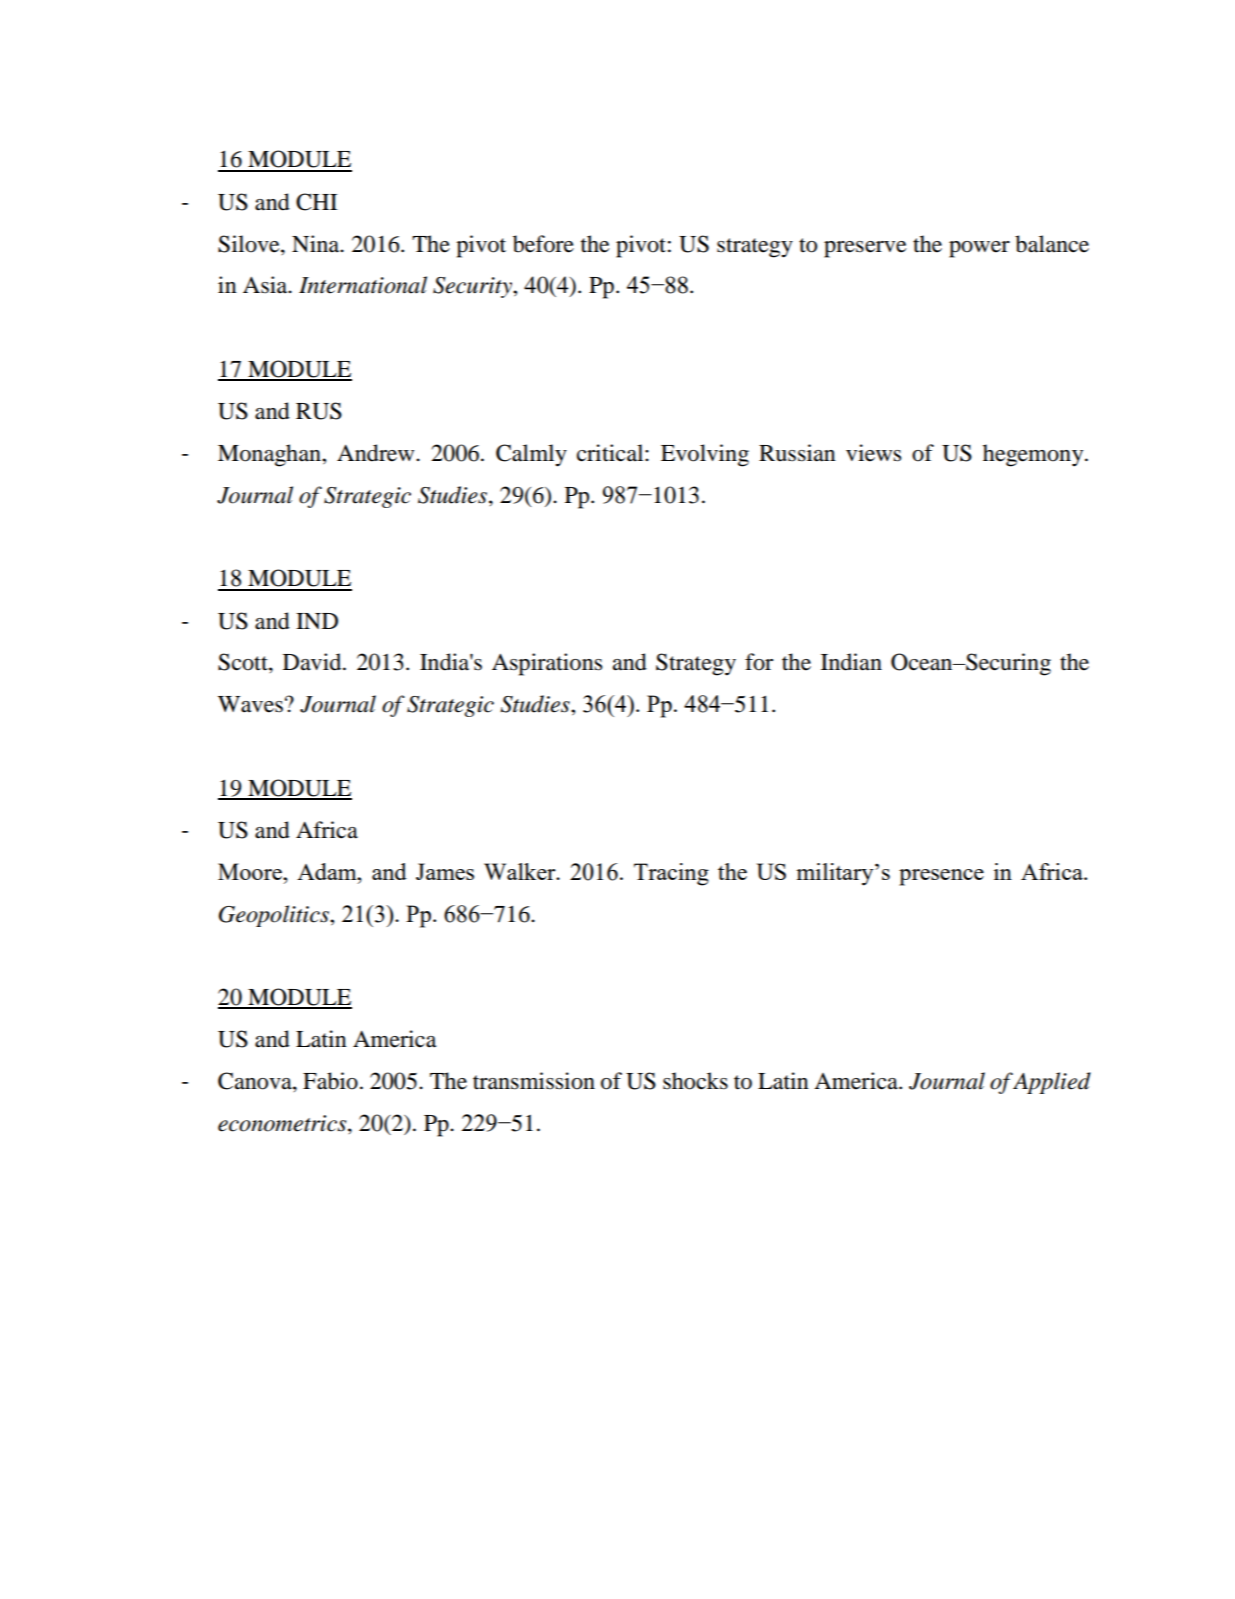 The image size is (1235, 1599). What do you see at coordinates (543, 244) in the document?
I see `before` at bounding box center [543, 244].
